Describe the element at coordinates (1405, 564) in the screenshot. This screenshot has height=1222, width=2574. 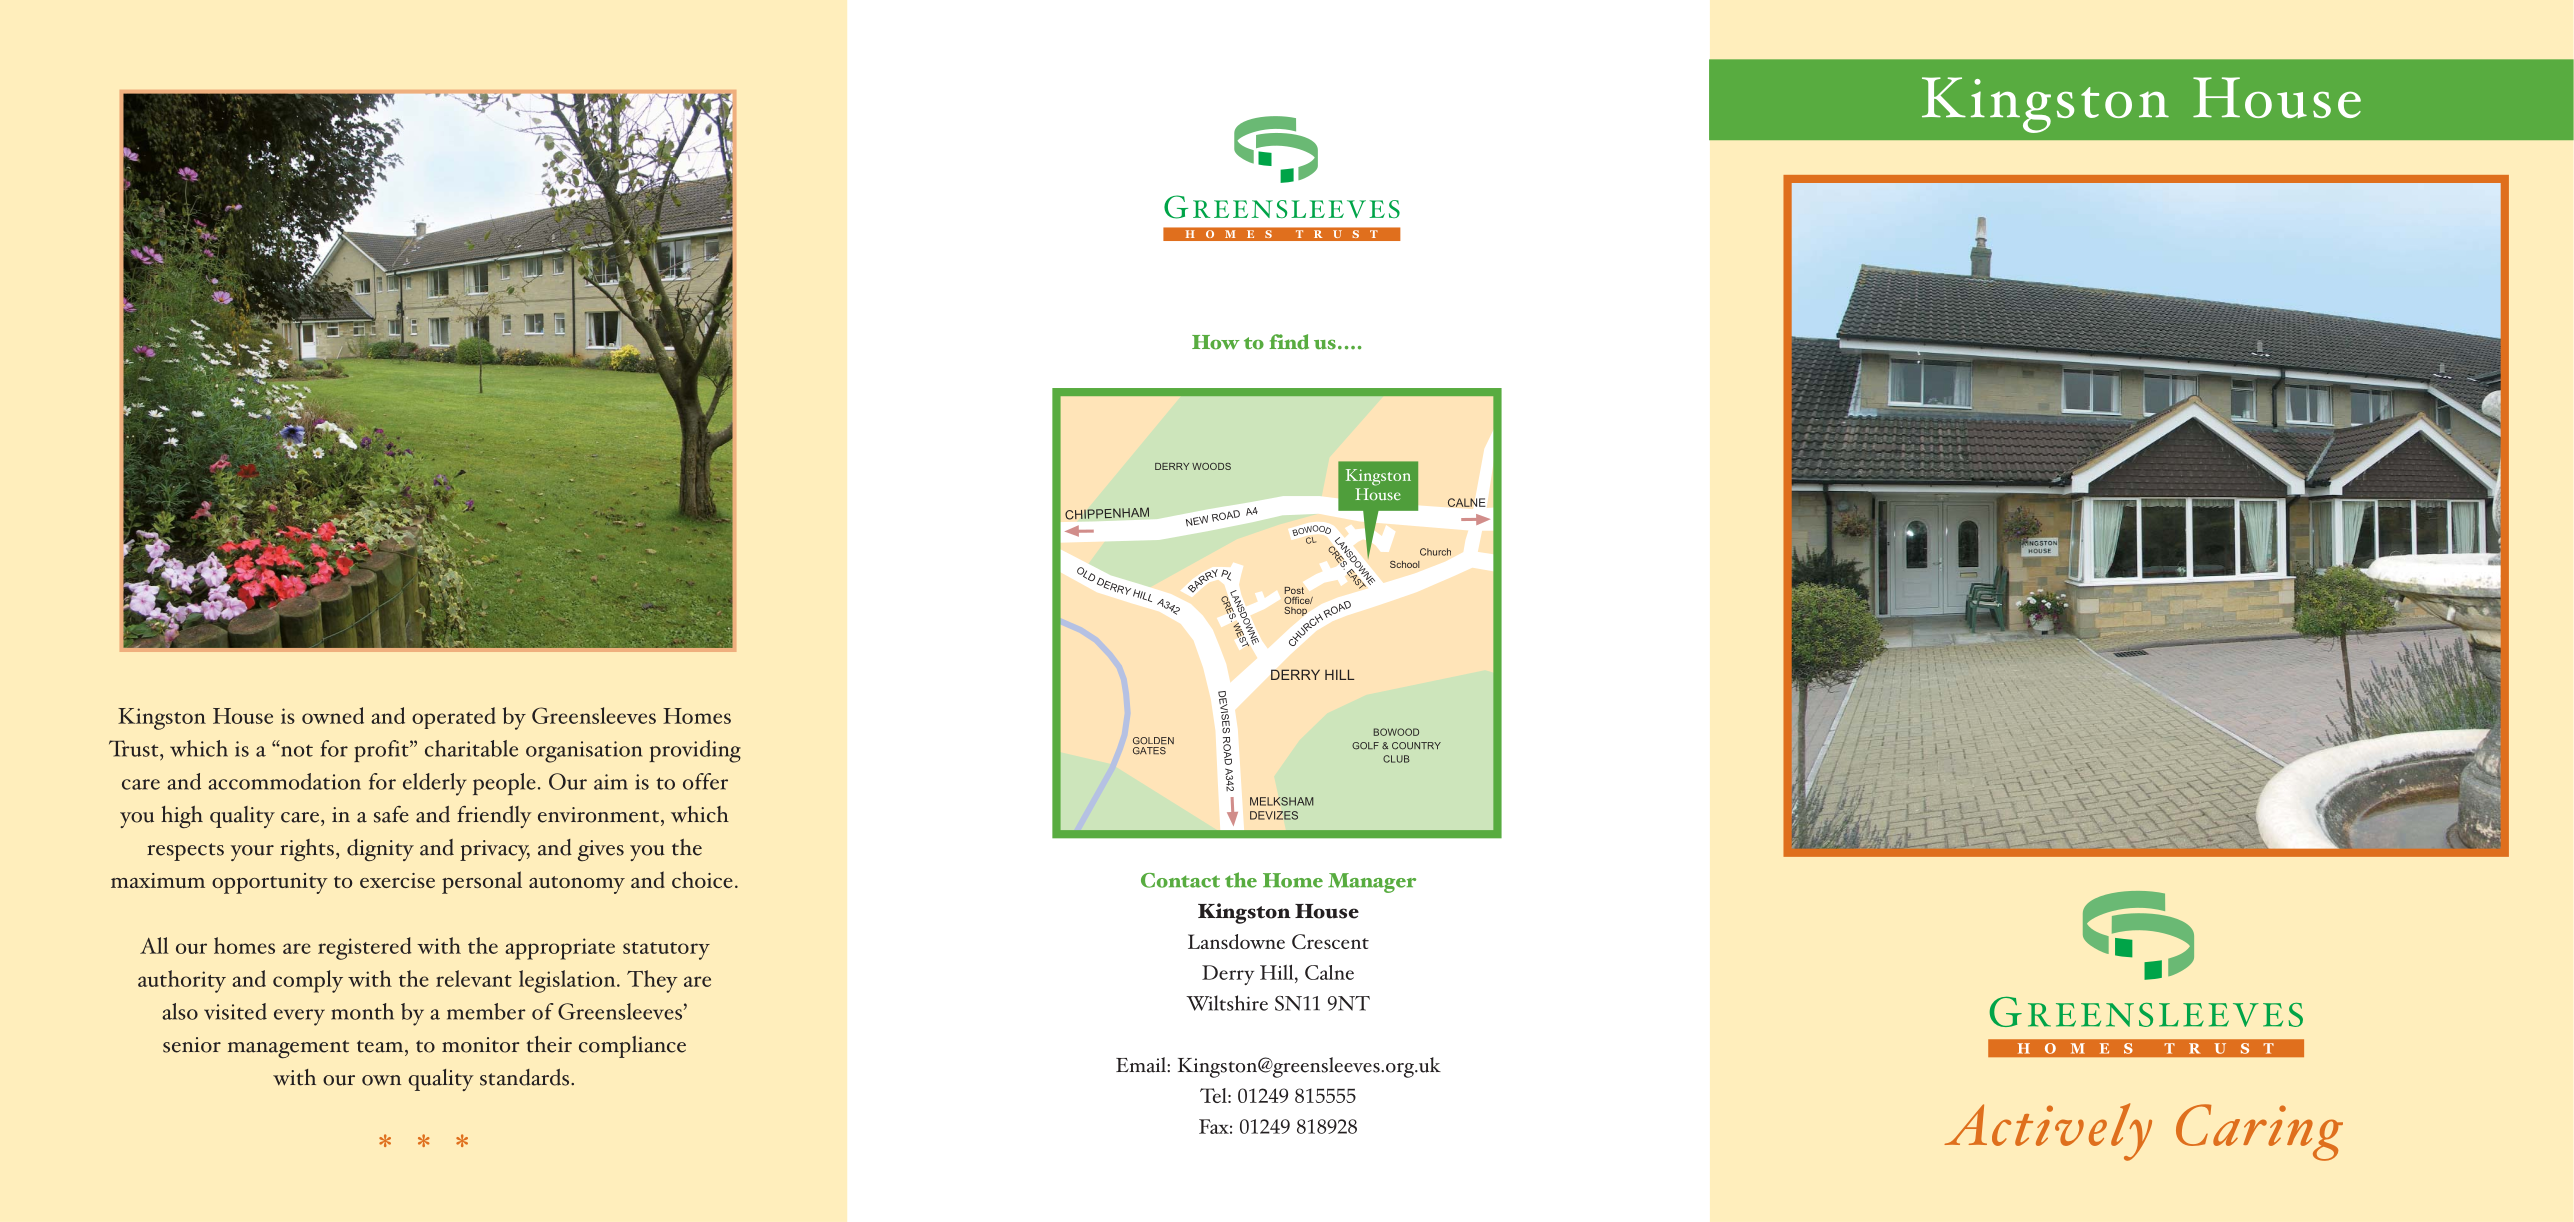
I see `School` at that location.
